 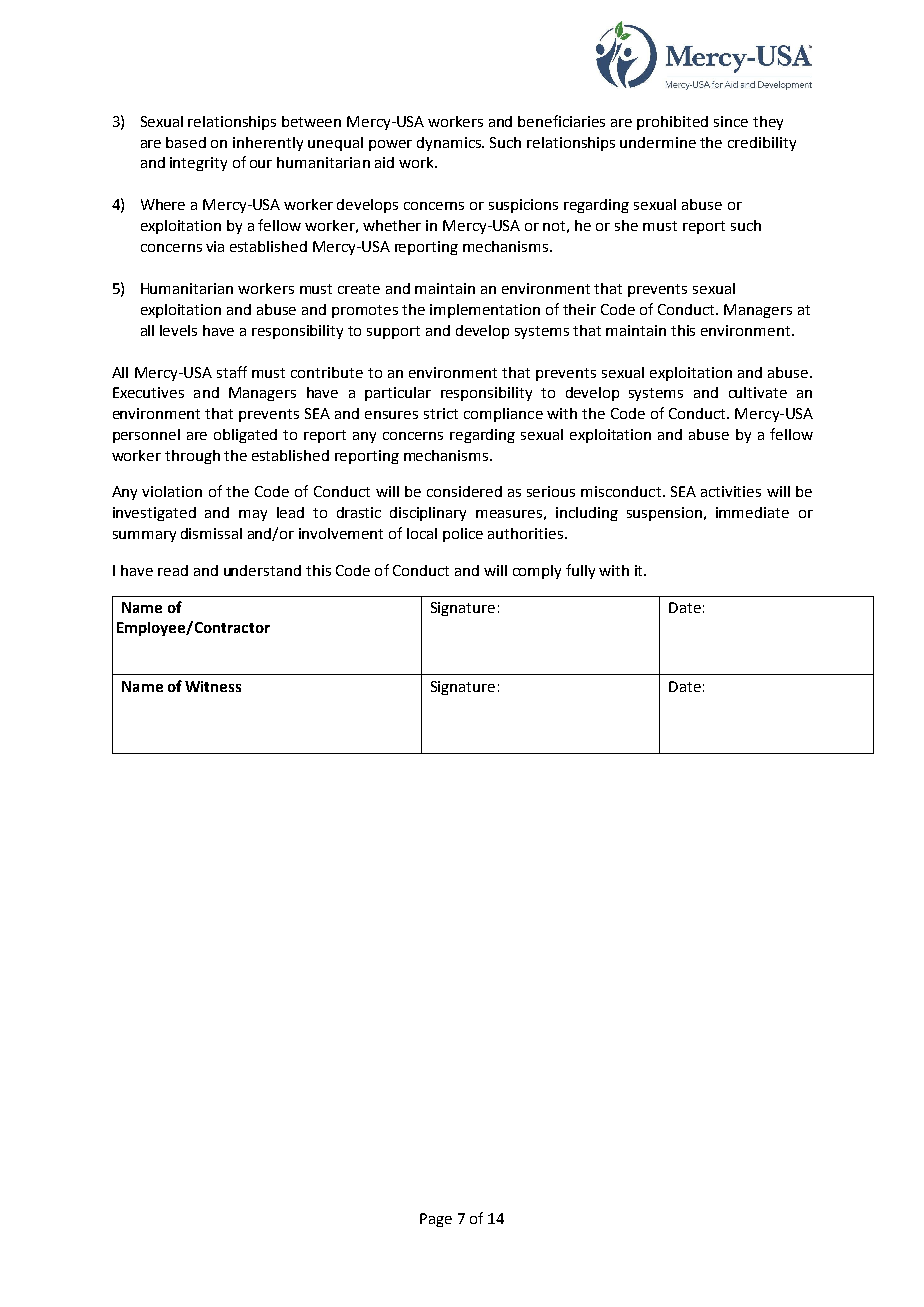 What do you see at coordinates (658, 142) in the screenshot?
I see `undermine` at bounding box center [658, 142].
